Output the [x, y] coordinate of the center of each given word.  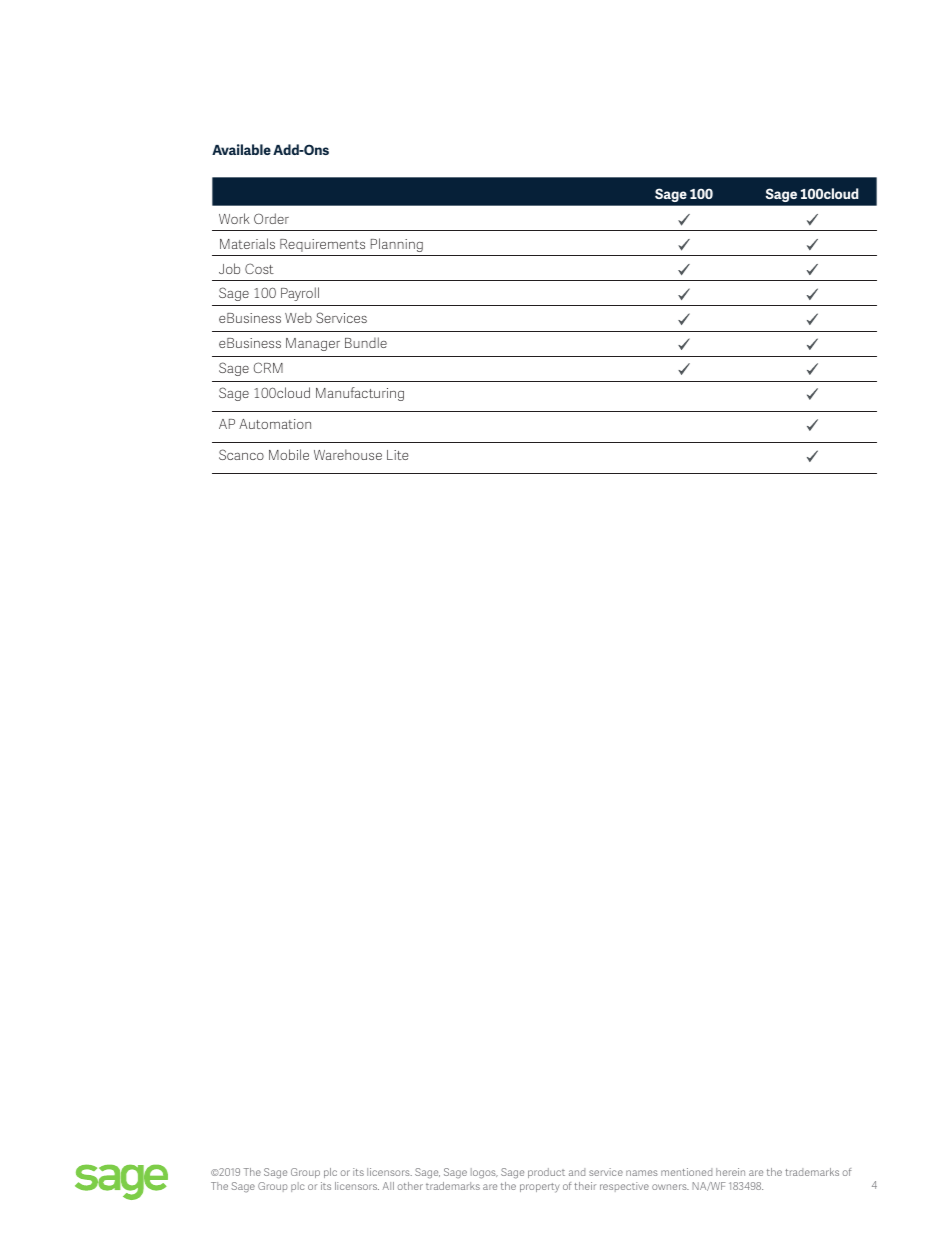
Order [271, 218]
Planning [397, 245]
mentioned [686, 1172]
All [388, 1186]
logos [484, 1173]
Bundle [366, 342]
